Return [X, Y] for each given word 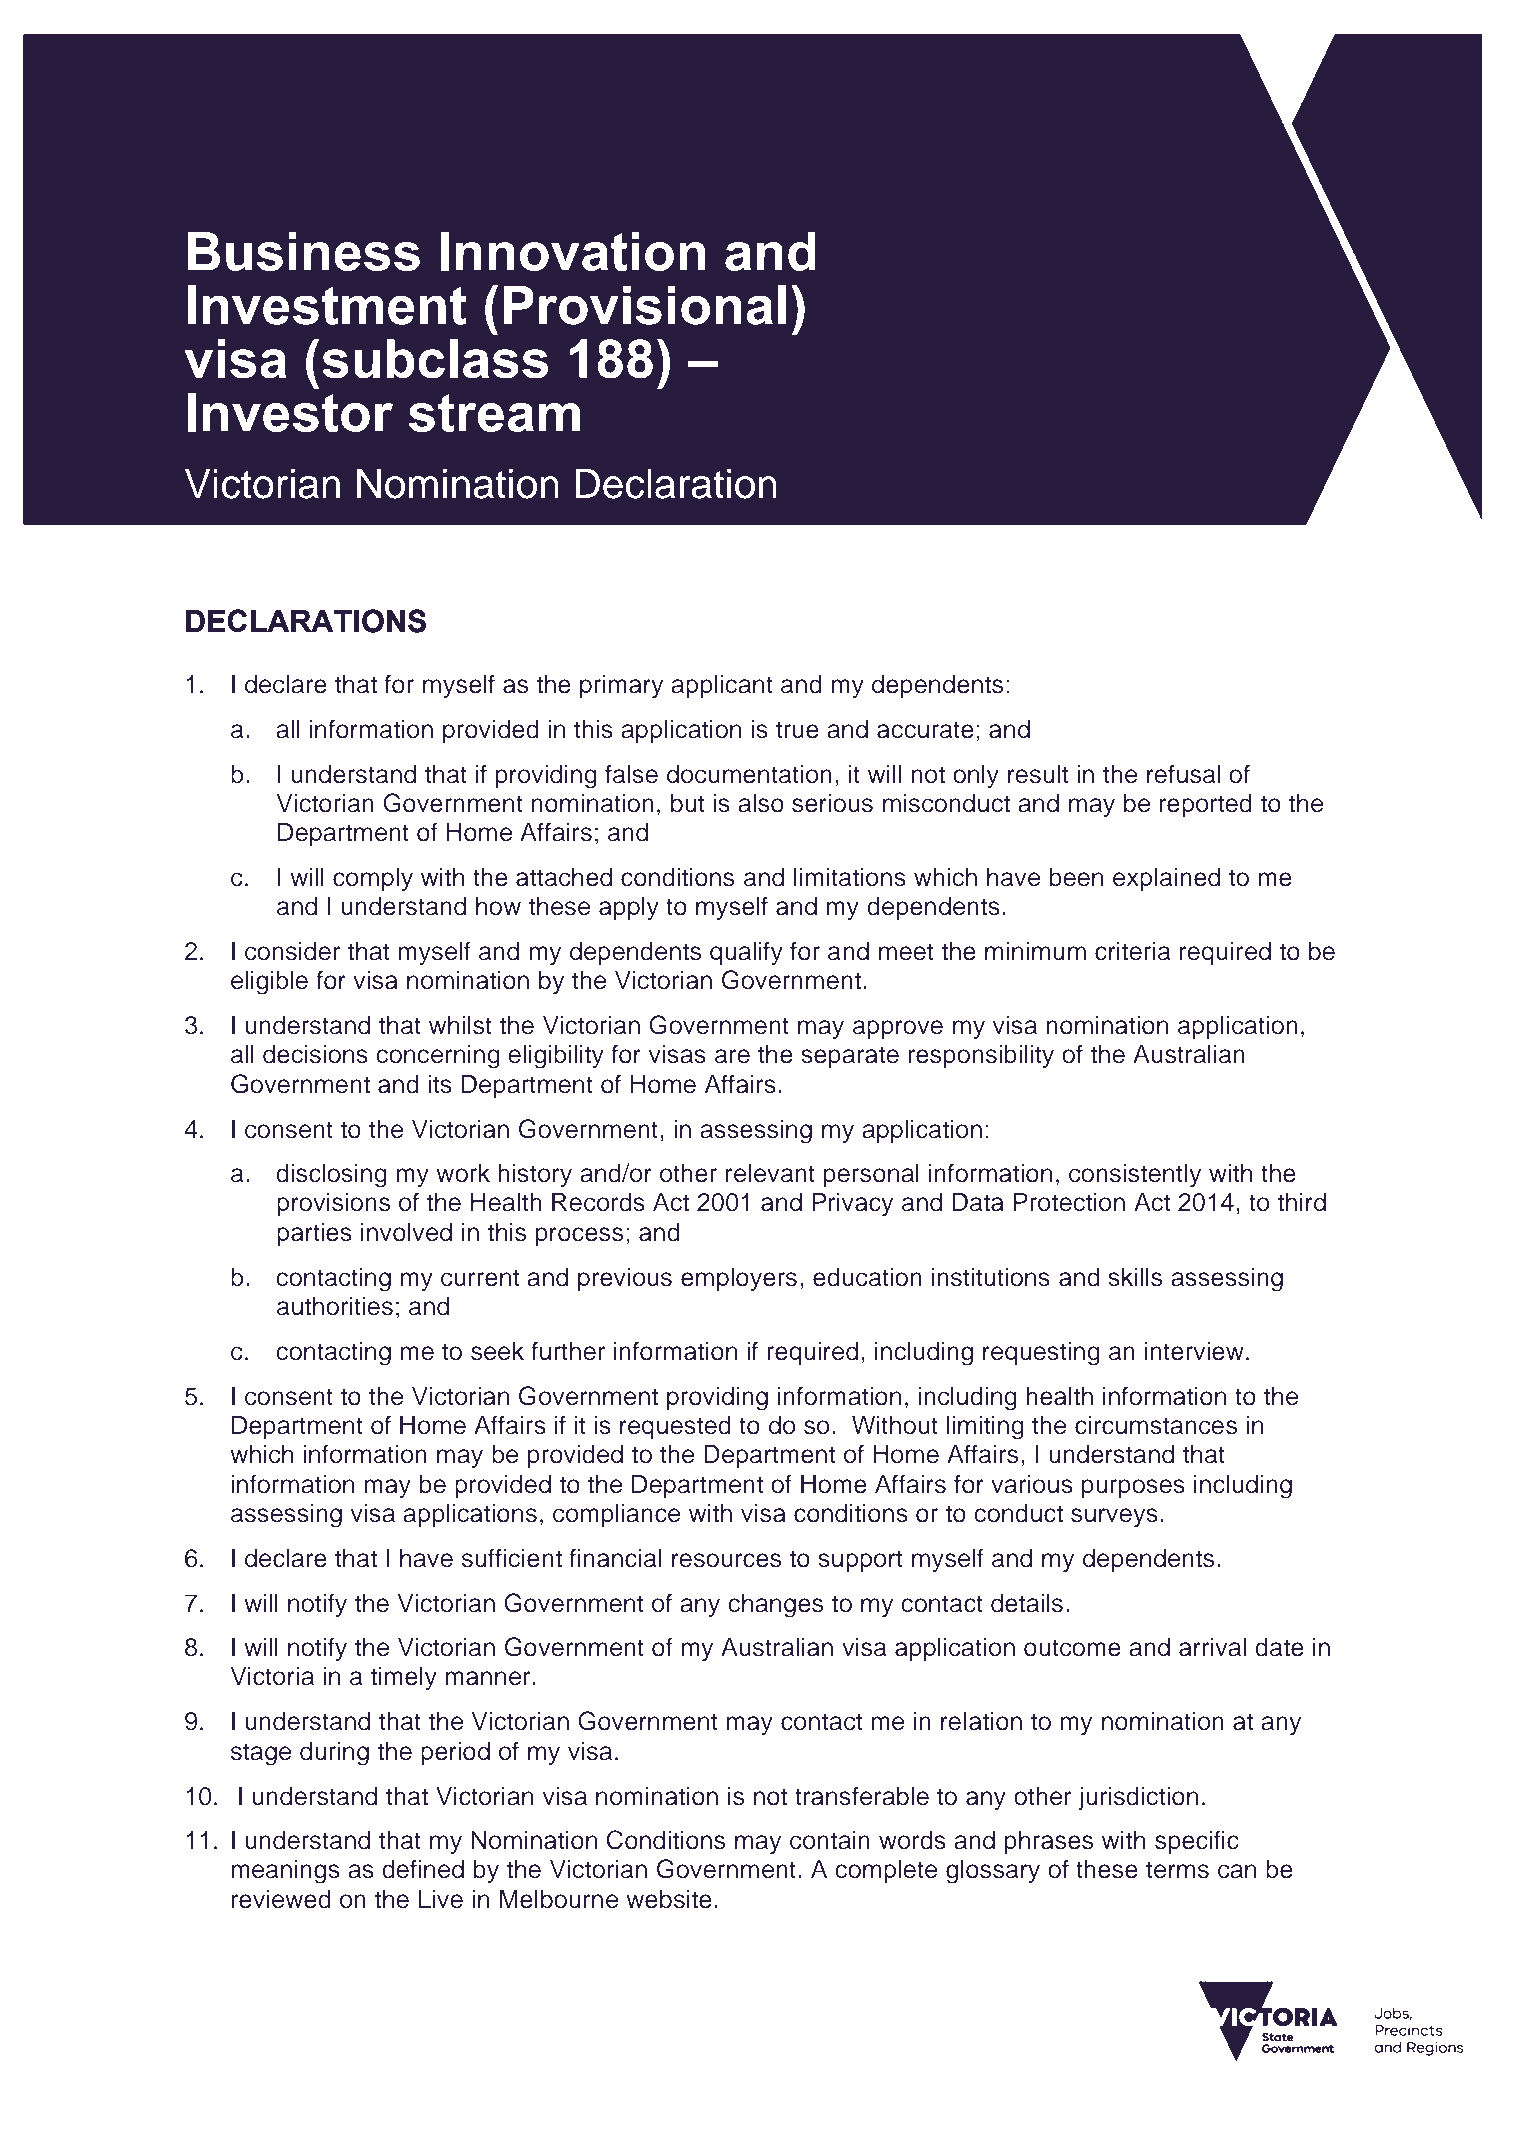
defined [423, 1869]
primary [621, 686]
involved [406, 1232]
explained [1166, 879]
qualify [746, 953]
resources [726, 1560]
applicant [722, 686]
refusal [1184, 774]
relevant [770, 1173]
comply [373, 879]
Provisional [645, 305]
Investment [327, 305]
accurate [925, 730]
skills [1135, 1277]
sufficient [512, 1558]
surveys [1114, 1518]
